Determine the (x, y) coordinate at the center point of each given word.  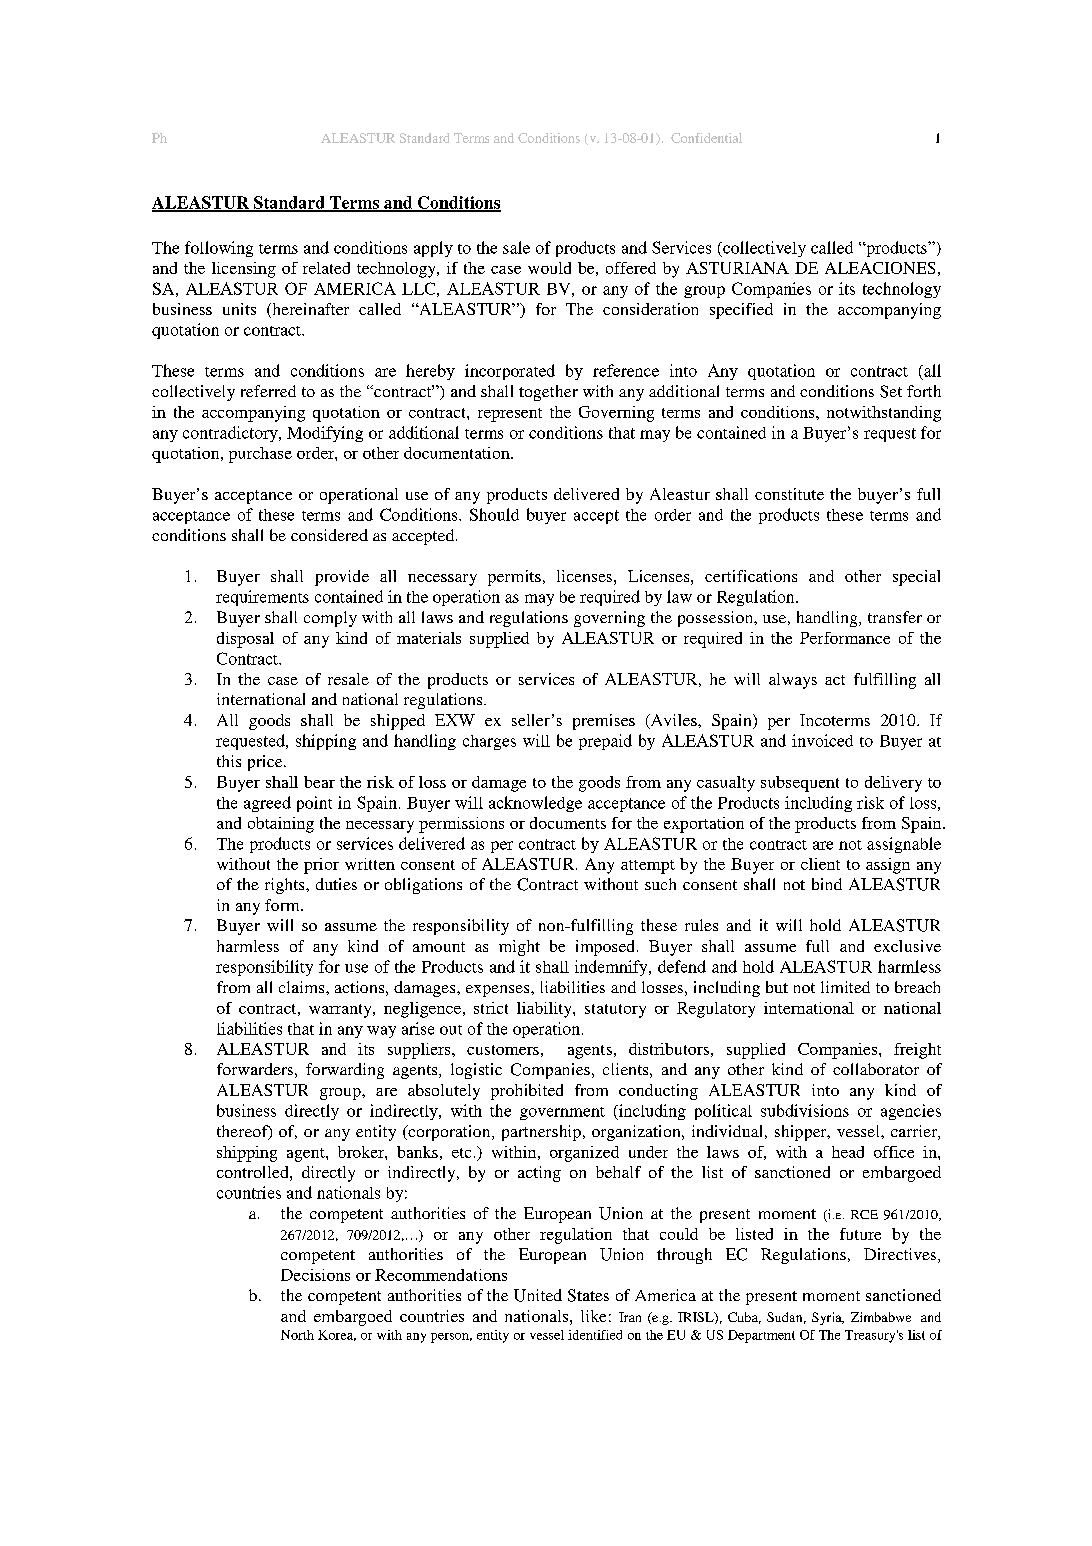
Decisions (315, 1275)
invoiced (822, 740)
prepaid (605, 742)
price (266, 763)
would (549, 268)
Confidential (706, 138)
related (326, 268)
